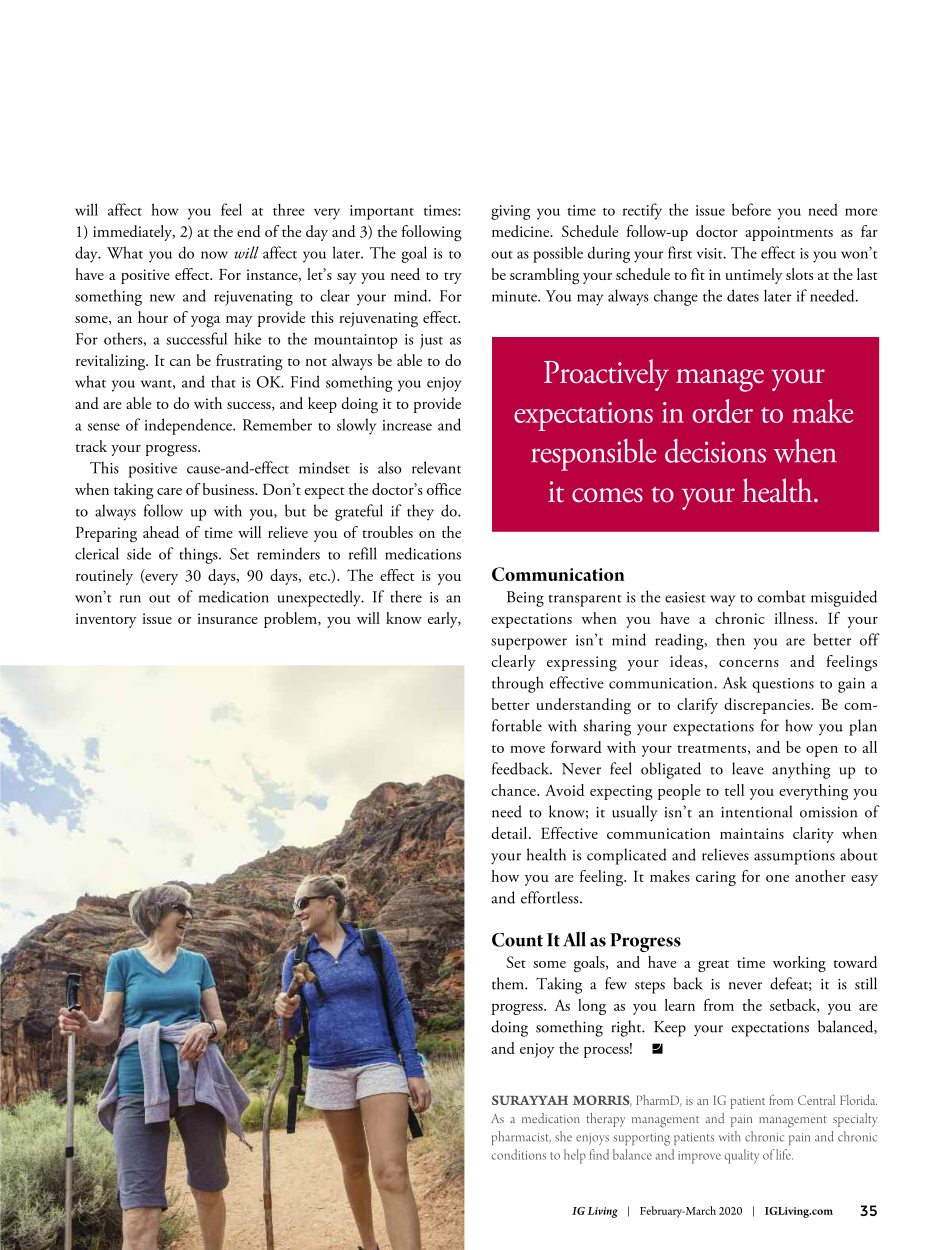 This image has height=1250, width=952. Describe the element at coordinates (752, 833) in the image. I see `maintains` at that location.
